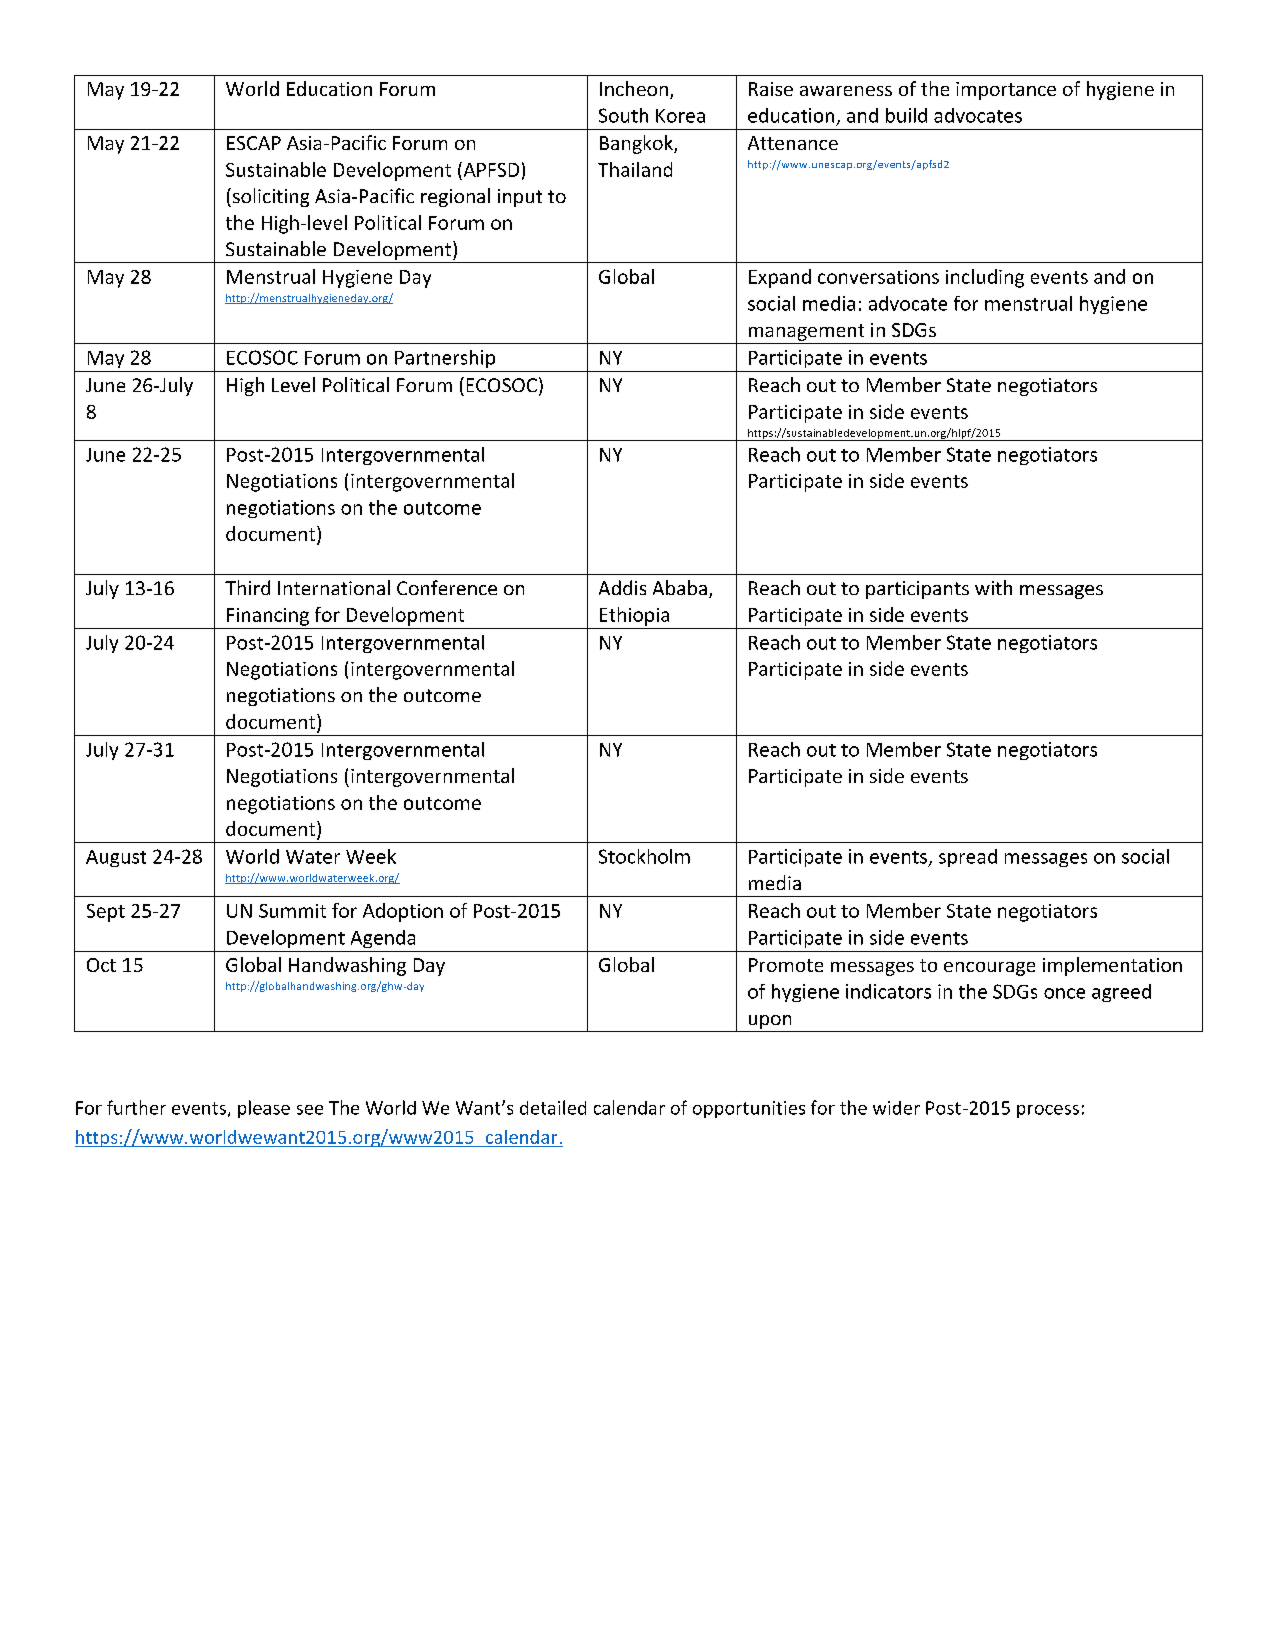  Describe the element at coordinates (622, 587) in the screenshot. I see `Addis` at that location.
